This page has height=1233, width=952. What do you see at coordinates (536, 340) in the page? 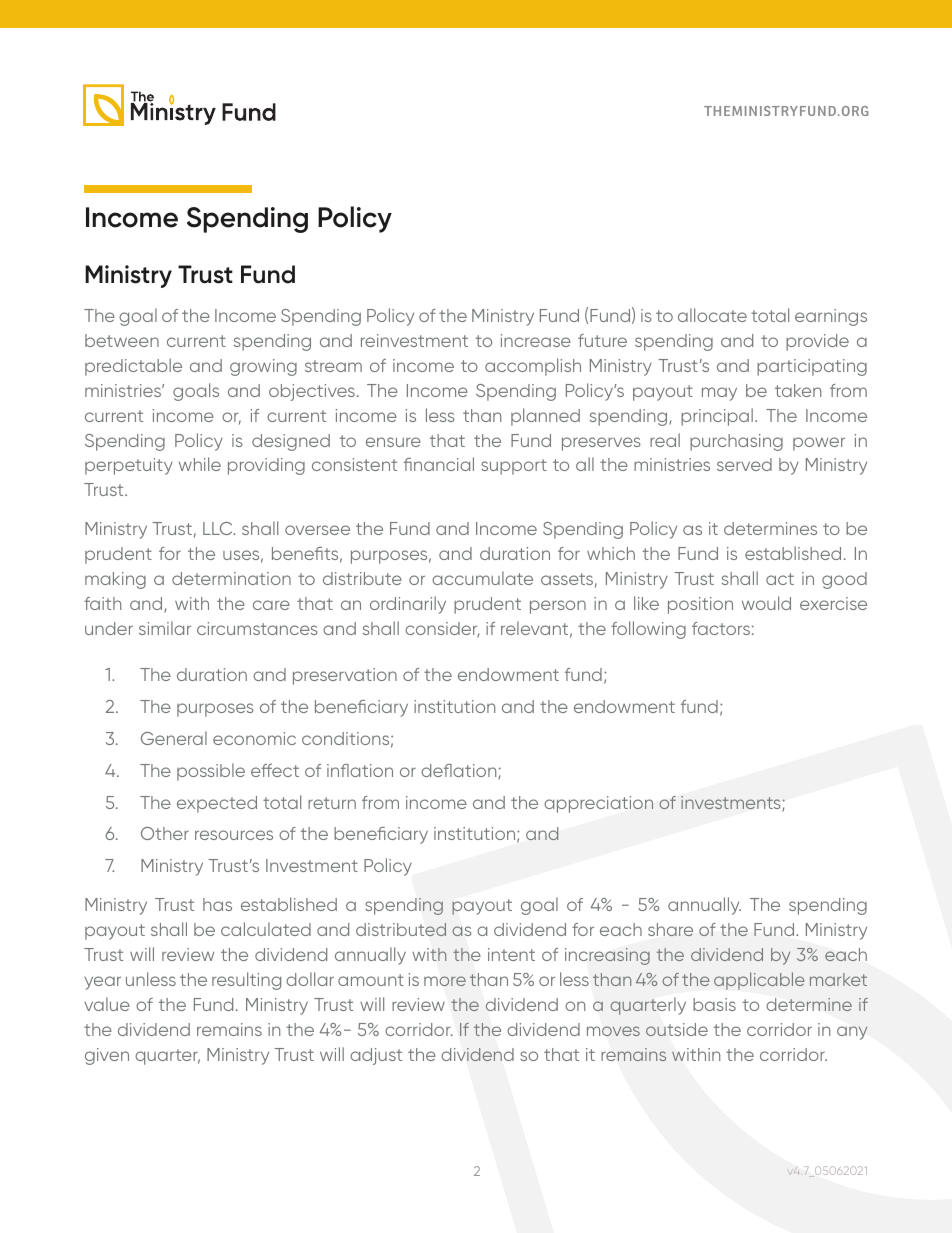
I see `increase` at bounding box center [536, 340].
